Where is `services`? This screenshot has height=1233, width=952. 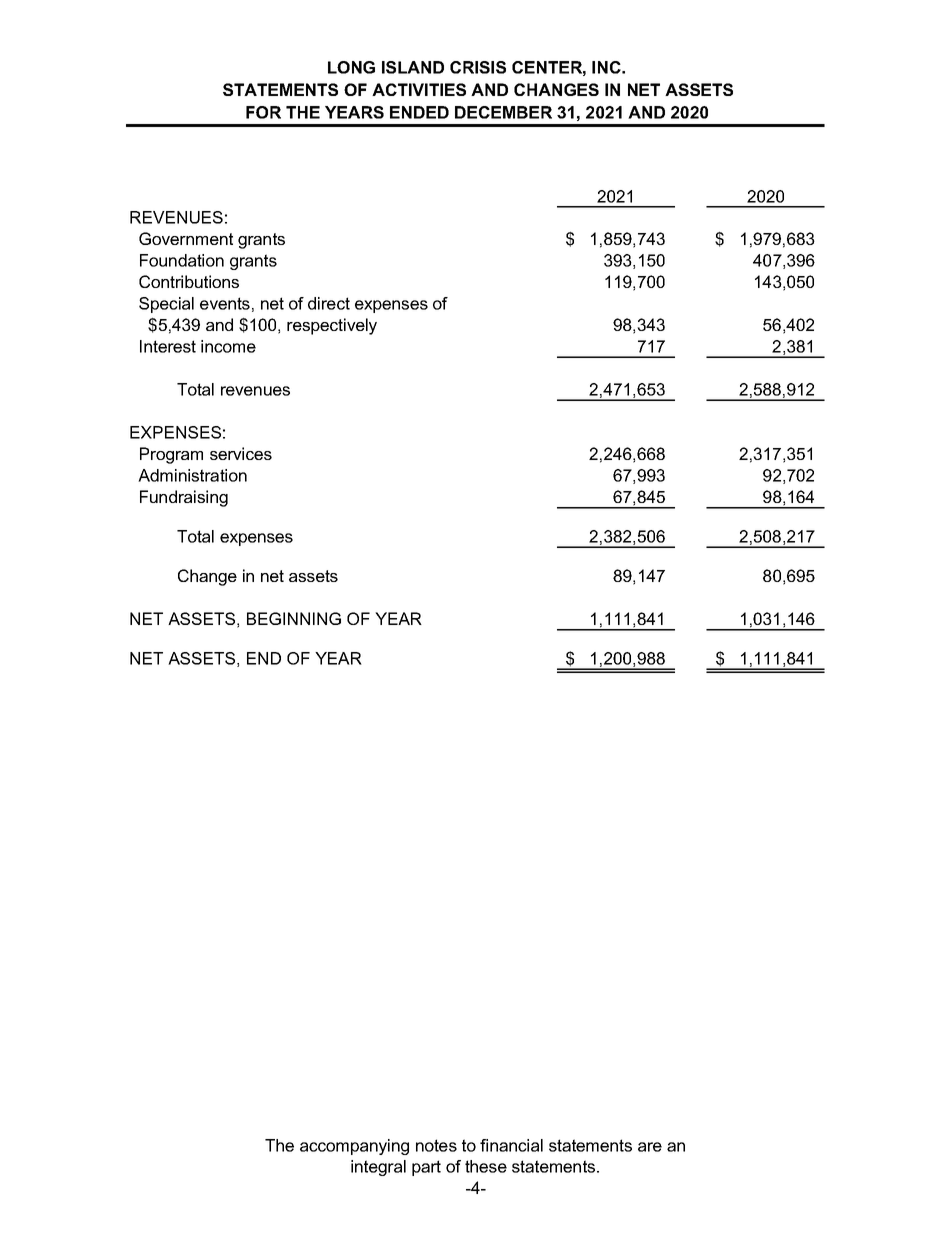
services is located at coordinates (241, 453).
